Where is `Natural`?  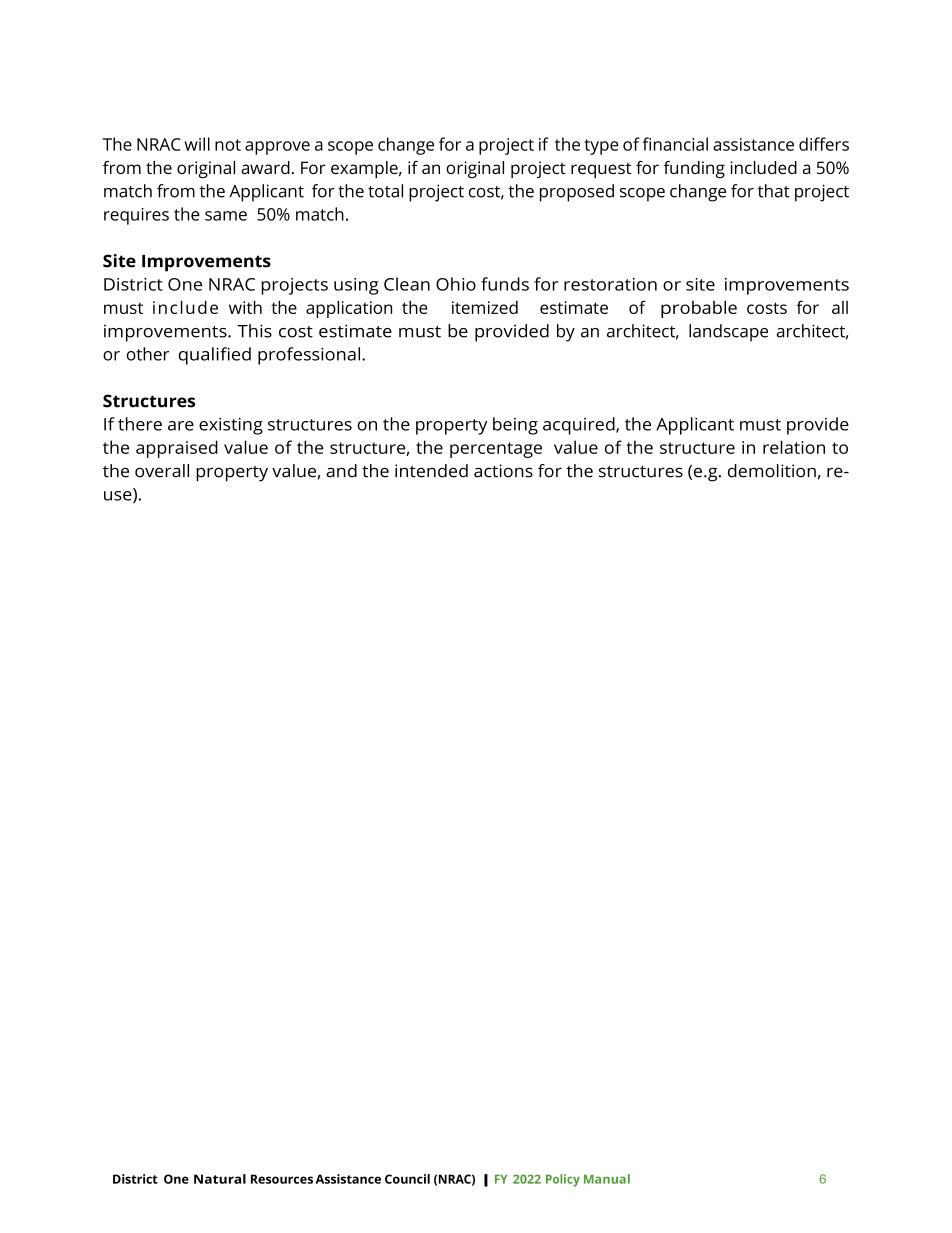
Natural is located at coordinates (220, 1179).
